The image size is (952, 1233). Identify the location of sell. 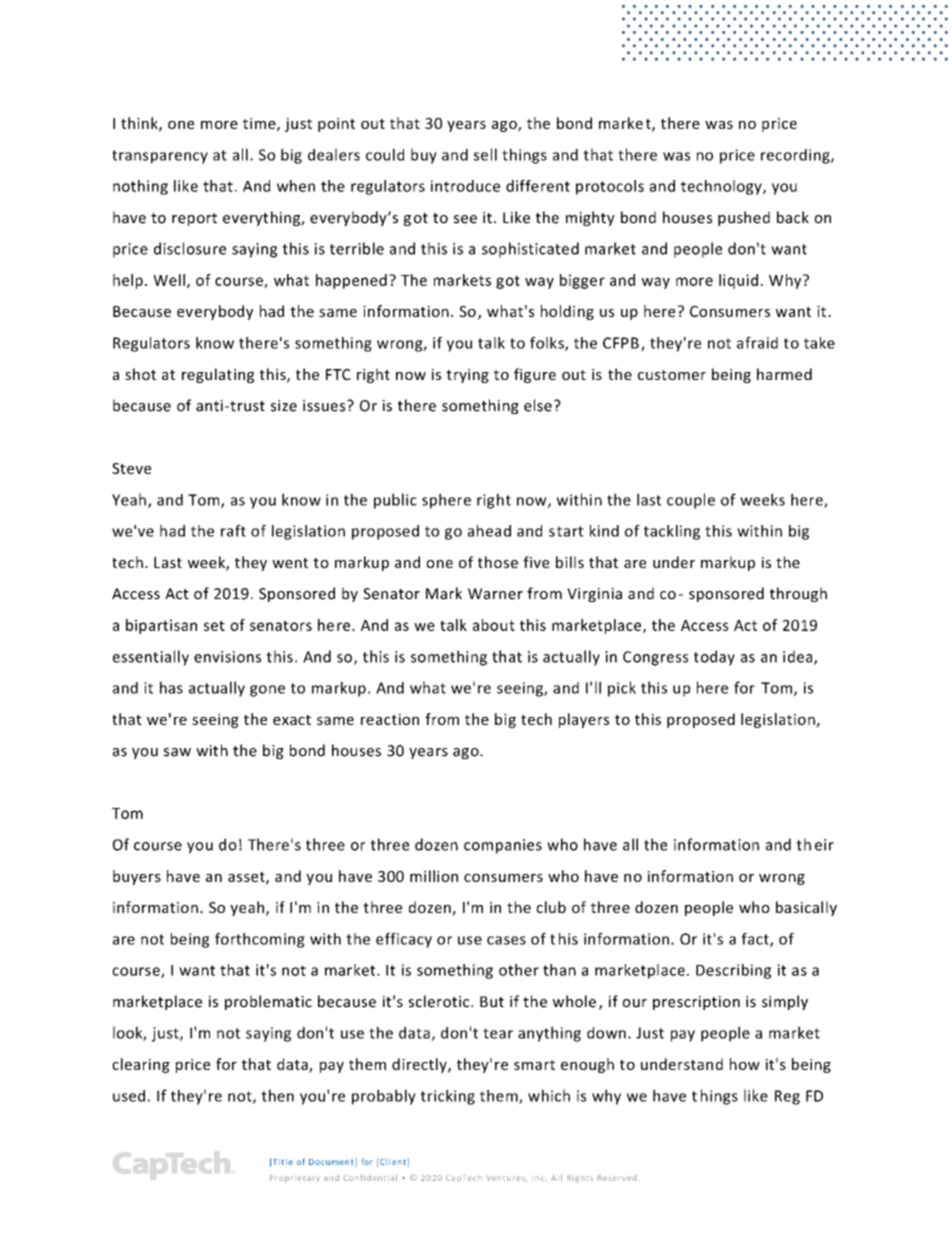
(485, 154).
